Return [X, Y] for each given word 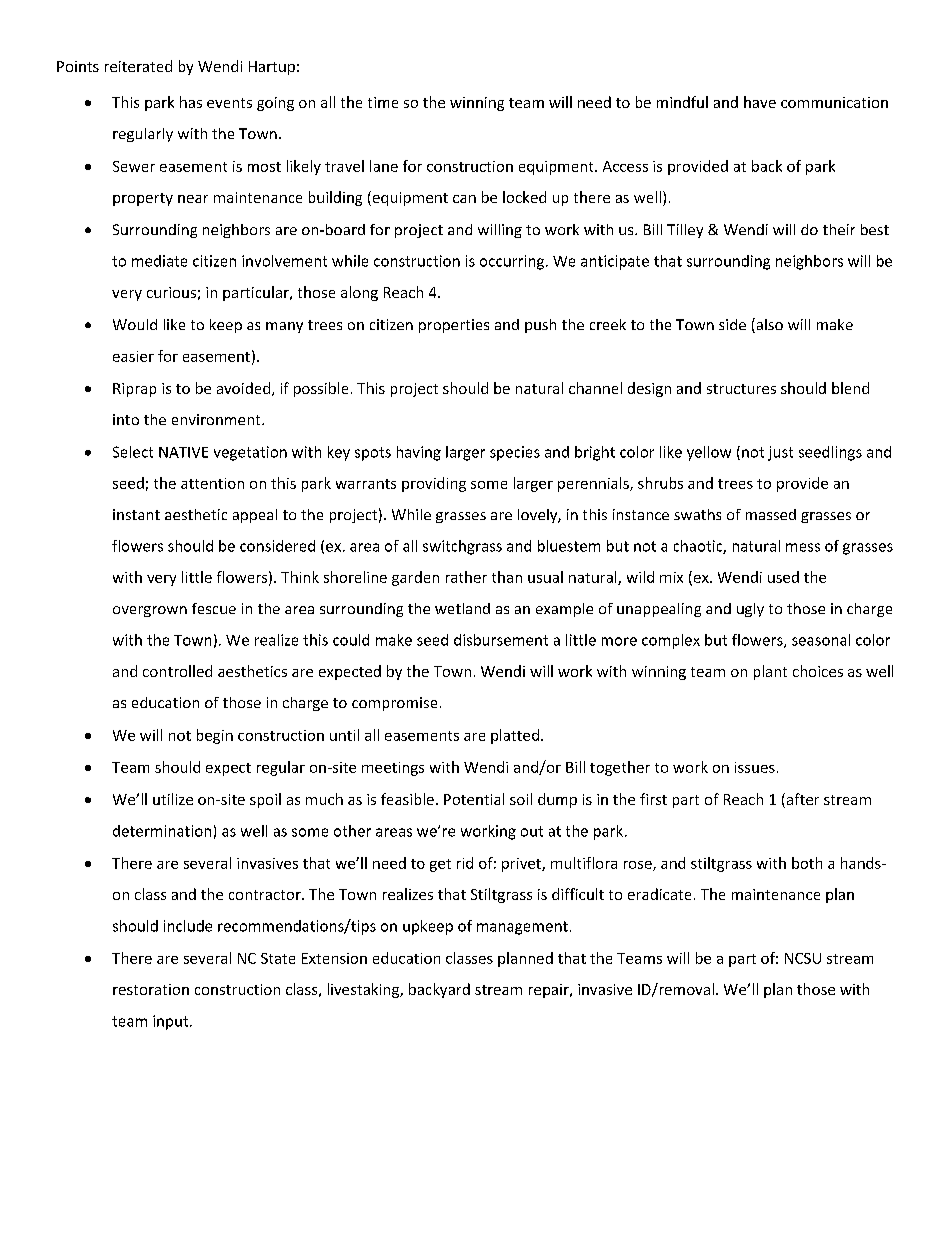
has [191, 102]
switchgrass [462, 547]
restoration [151, 989]
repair [550, 991]
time [383, 102]
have [760, 102]
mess [803, 547]
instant [136, 514]
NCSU [803, 958]
